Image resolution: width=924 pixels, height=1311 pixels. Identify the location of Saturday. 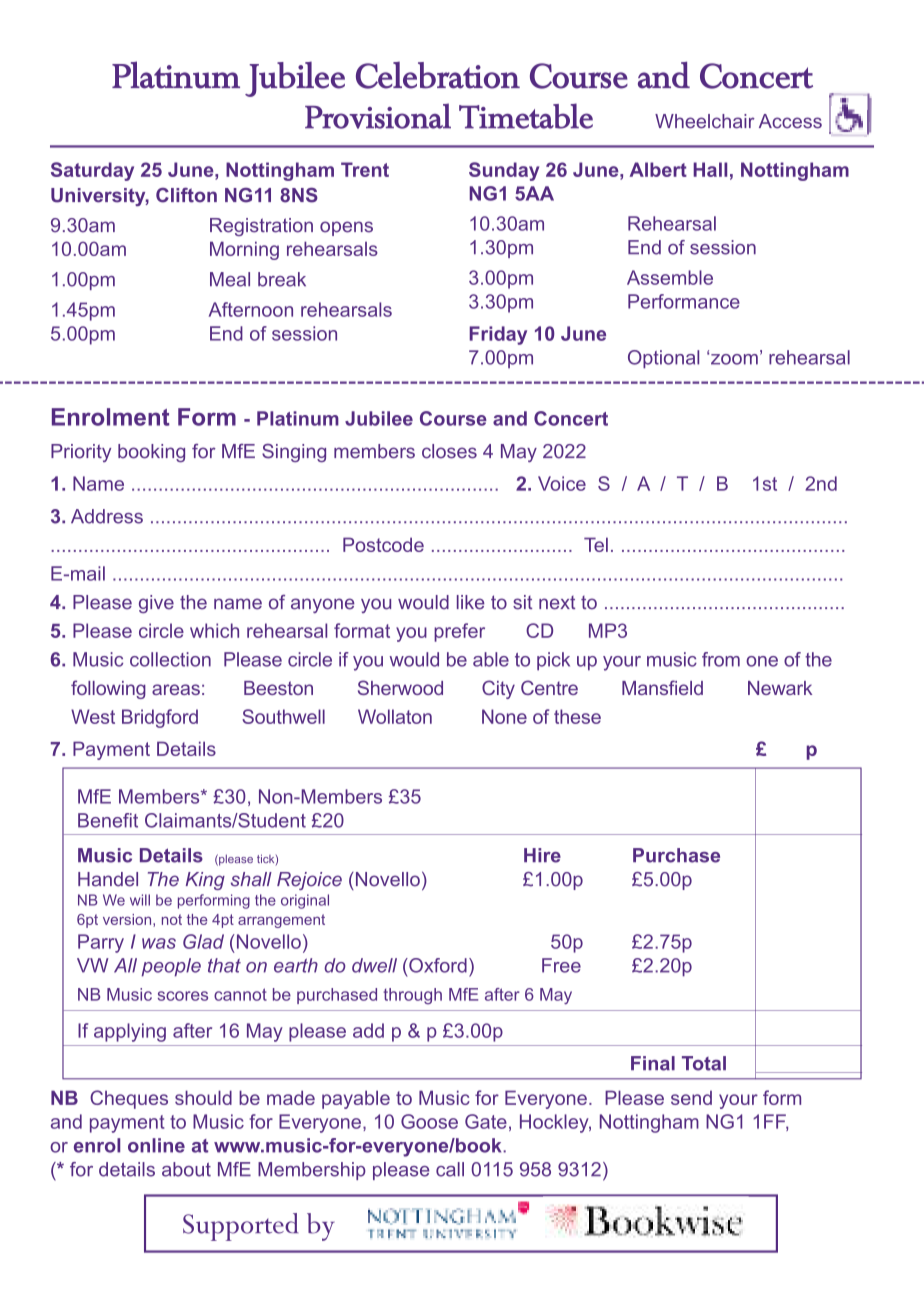
(92, 171).
